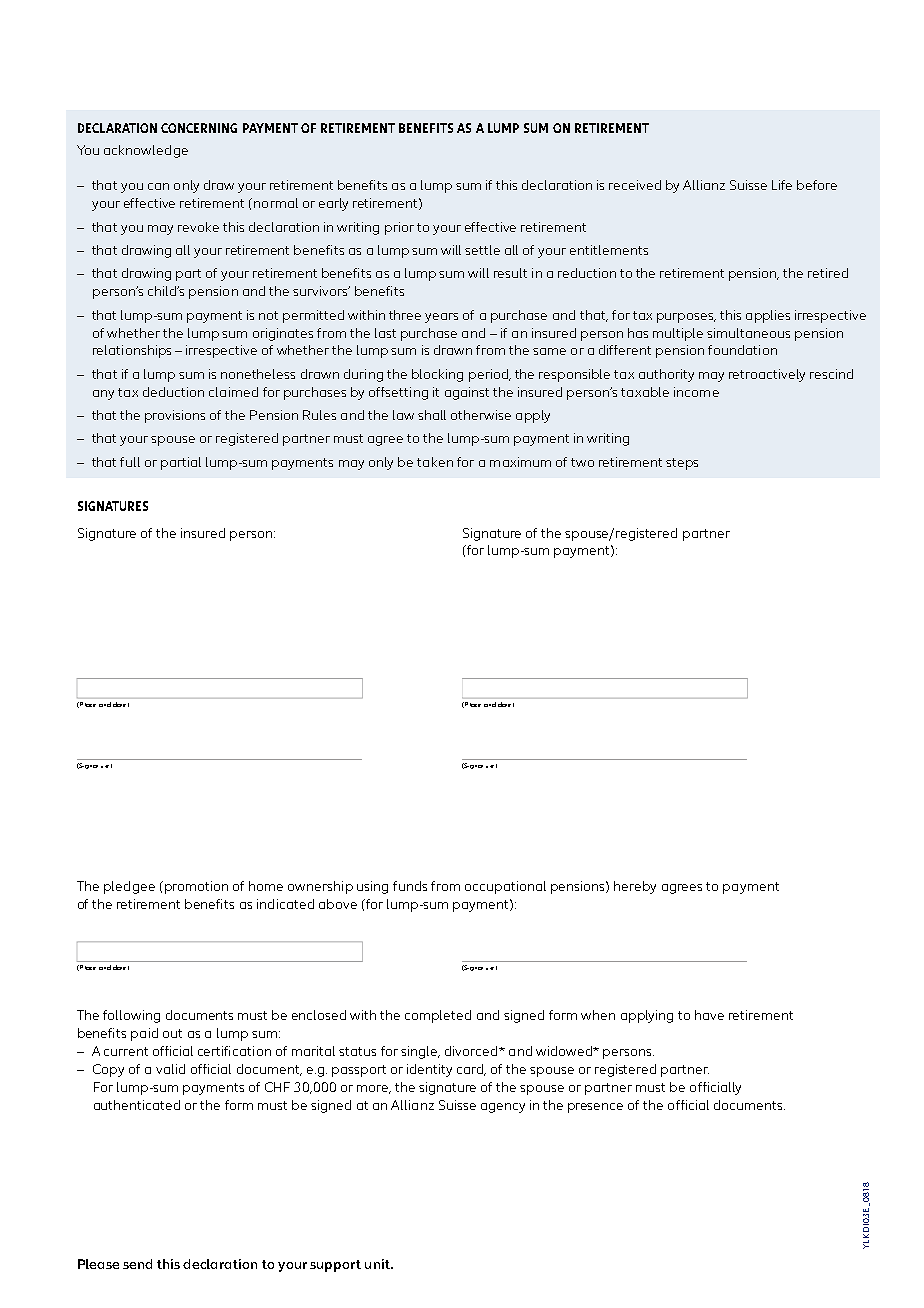 The width and height of the screenshot is (924, 1308). I want to click on occupational, so click(505, 887).
